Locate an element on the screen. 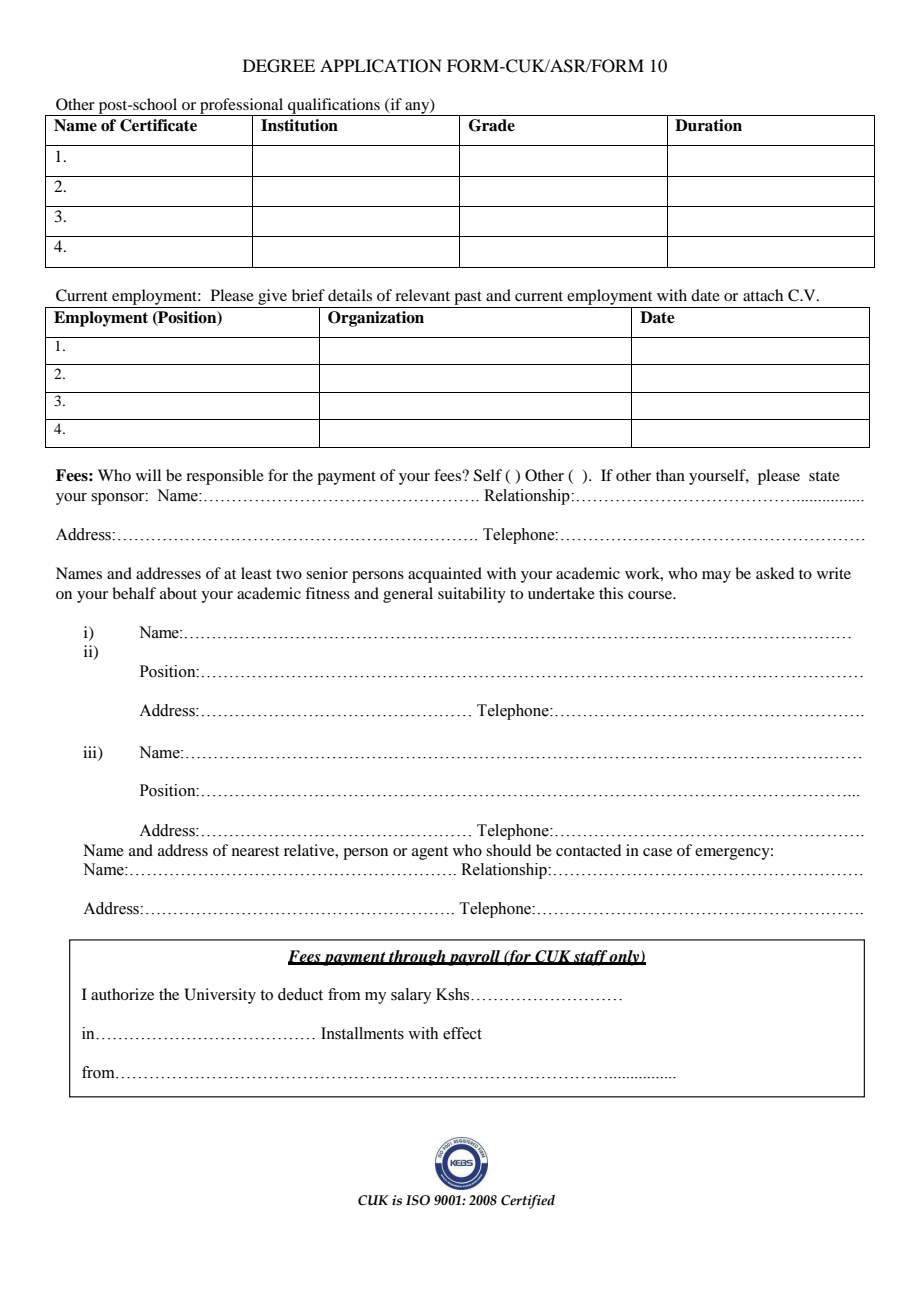  Duration is located at coordinates (708, 125).
